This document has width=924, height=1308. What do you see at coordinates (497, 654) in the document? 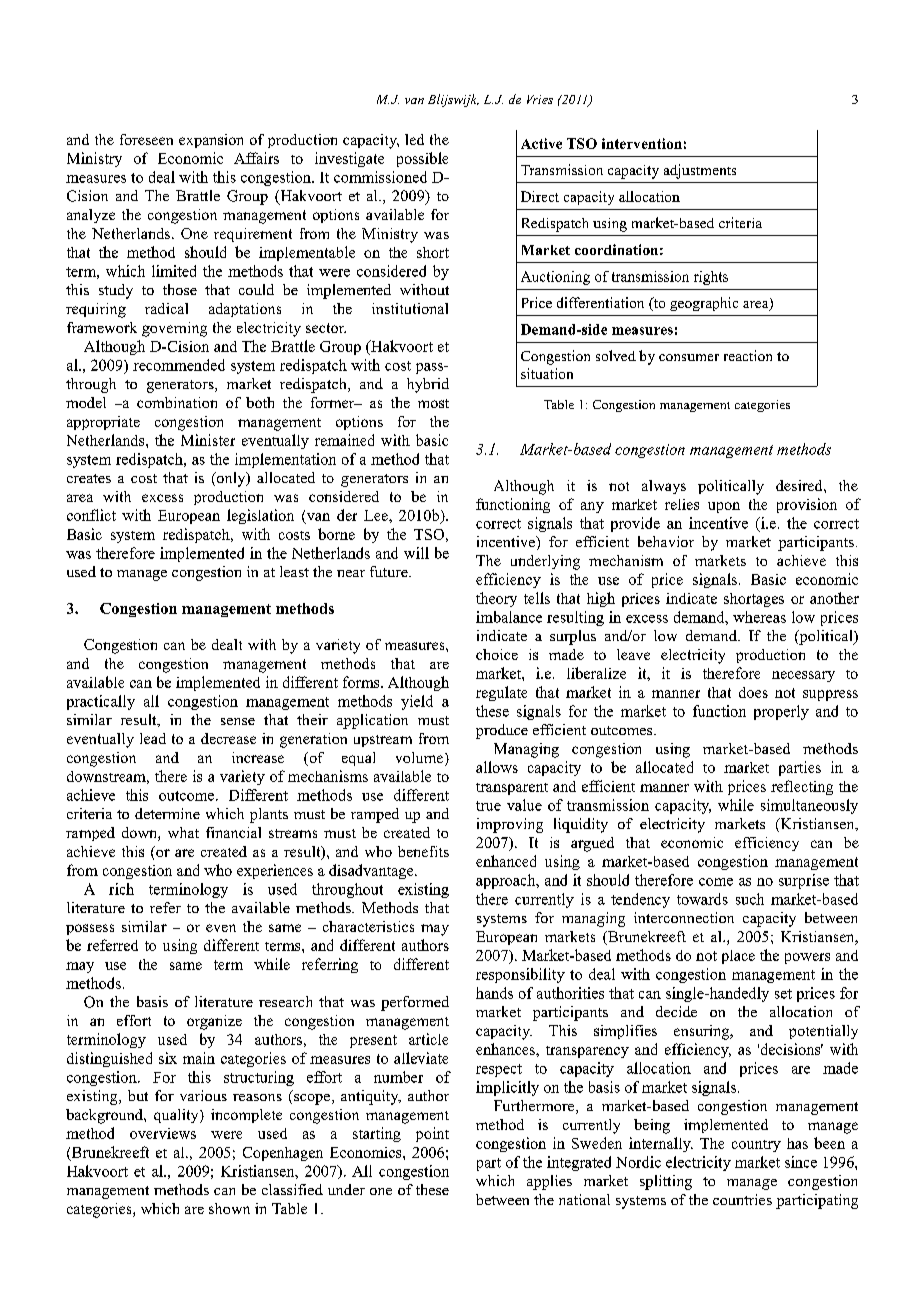
I see `choice` at bounding box center [497, 654].
